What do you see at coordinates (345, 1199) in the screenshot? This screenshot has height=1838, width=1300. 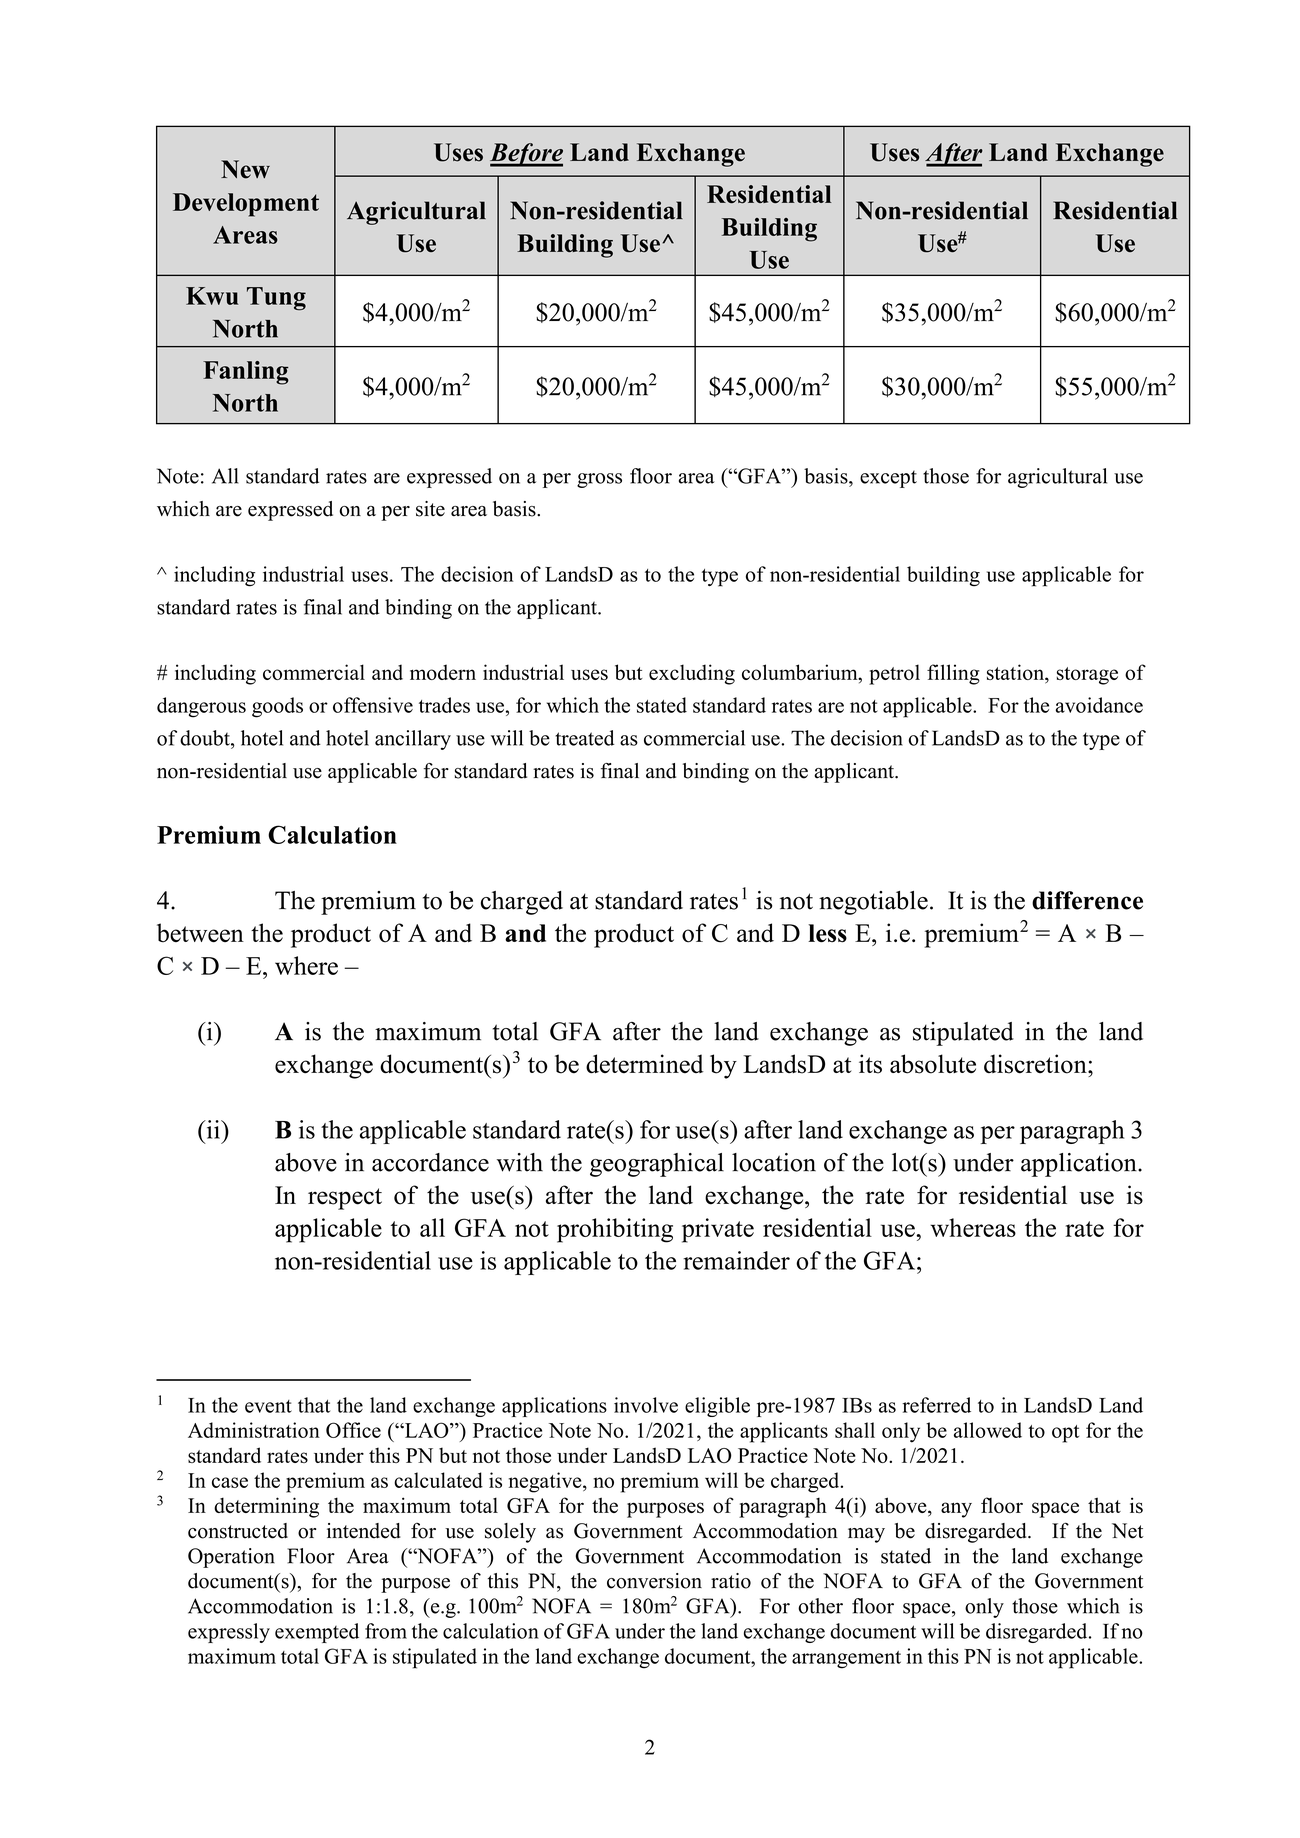 I see `respect` at bounding box center [345, 1199].
